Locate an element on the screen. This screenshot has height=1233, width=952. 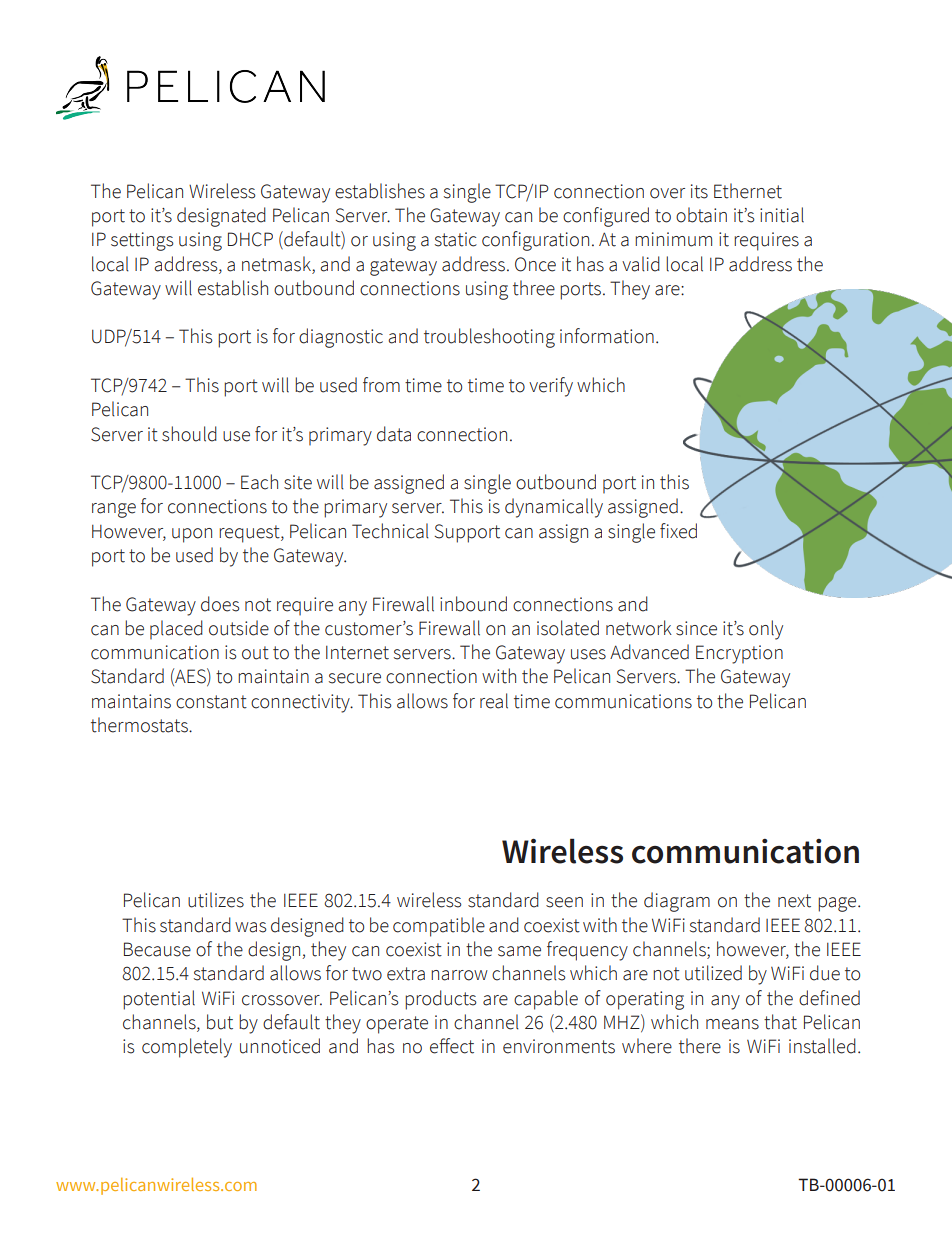
effect is located at coordinates (452, 1046).
